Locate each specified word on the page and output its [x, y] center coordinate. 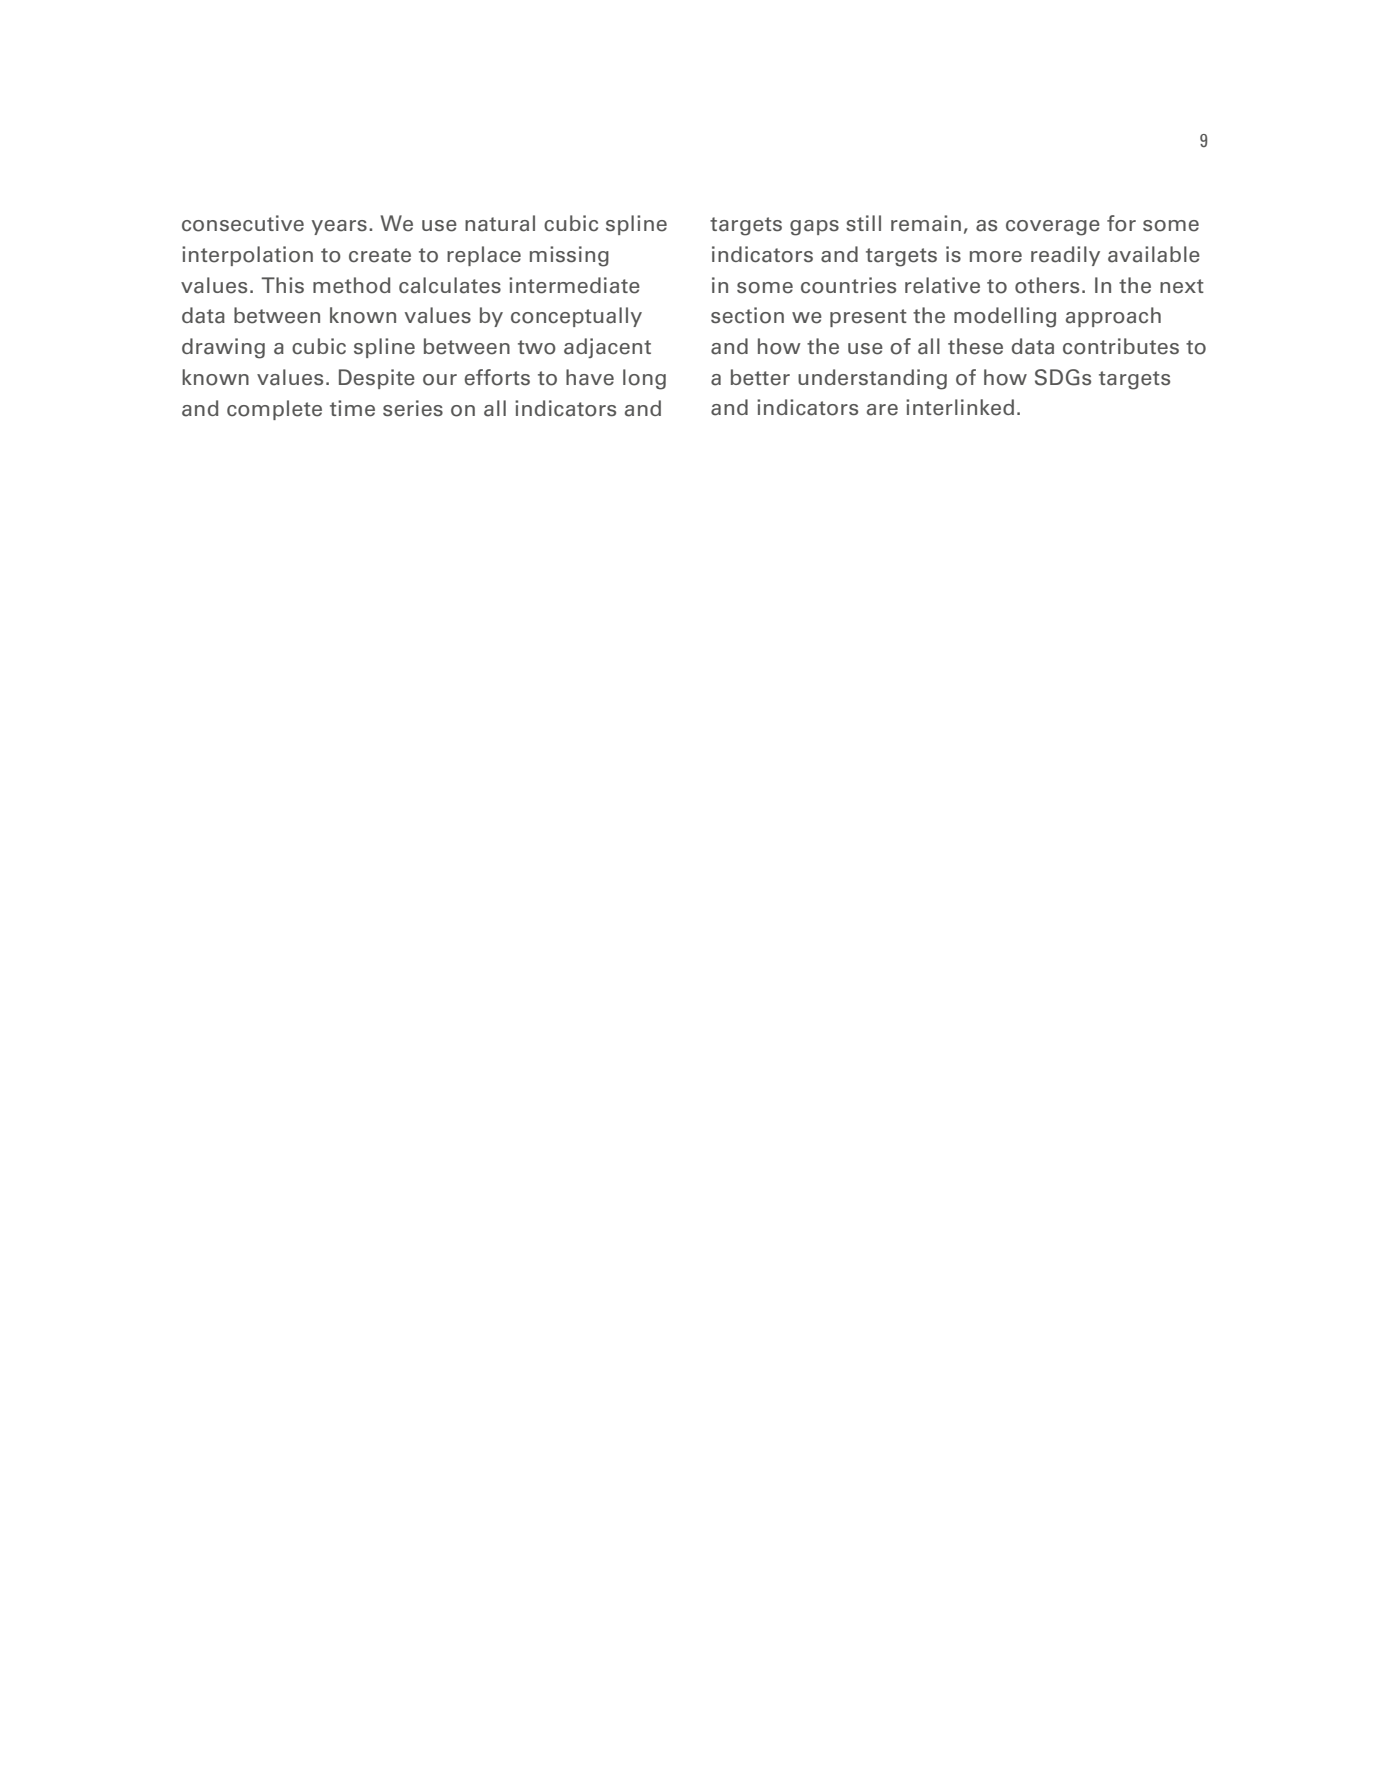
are [882, 410]
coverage [1053, 228]
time [352, 408]
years [339, 227]
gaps [814, 228]
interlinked [960, 407]
